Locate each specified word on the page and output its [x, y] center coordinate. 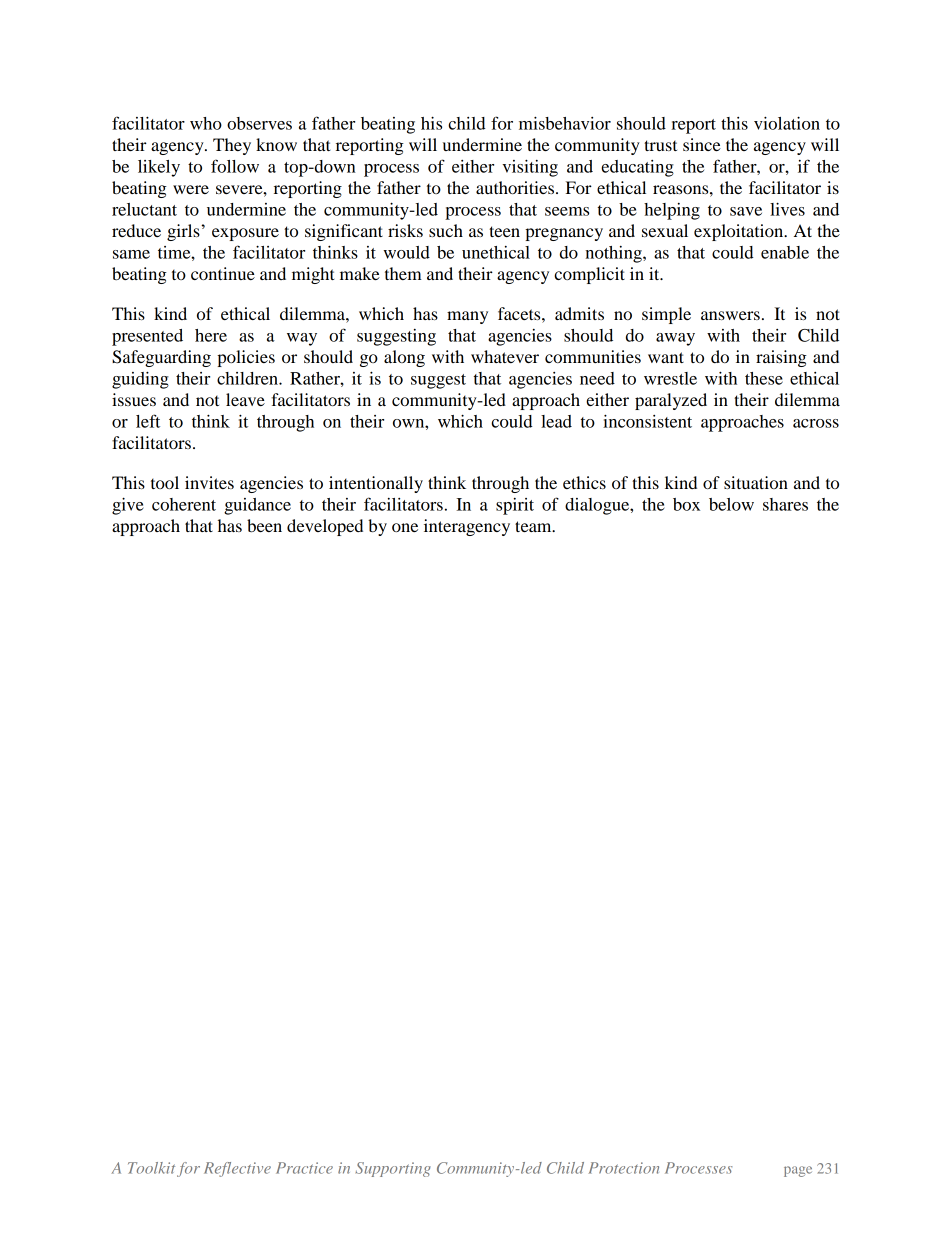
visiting [530, 168]
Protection [624, 1168]
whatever [505, 356]
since [702, 144]
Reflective [237, 1169]
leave [245, 399]
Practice [304, 1168]
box [686, 504]
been [264, 525]
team [534, 526]
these [764, 378]
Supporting [393, 1169]
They [232, 146]
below [731, 504]
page [798, 1171]
